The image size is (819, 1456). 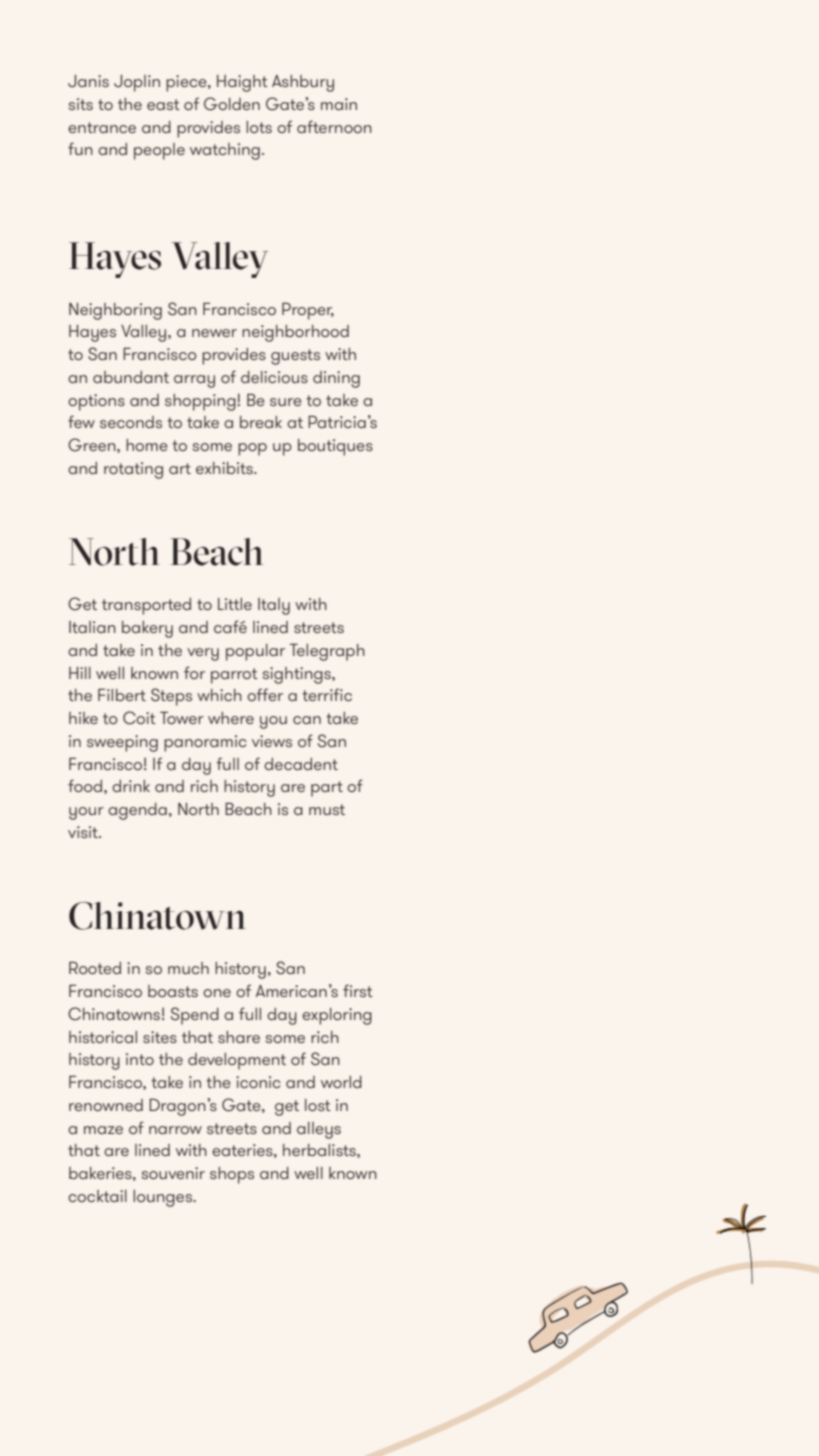 What do you see at coordinates (334, 126) in the document?
I see `afternoon` at bounding box center [334, 126].
